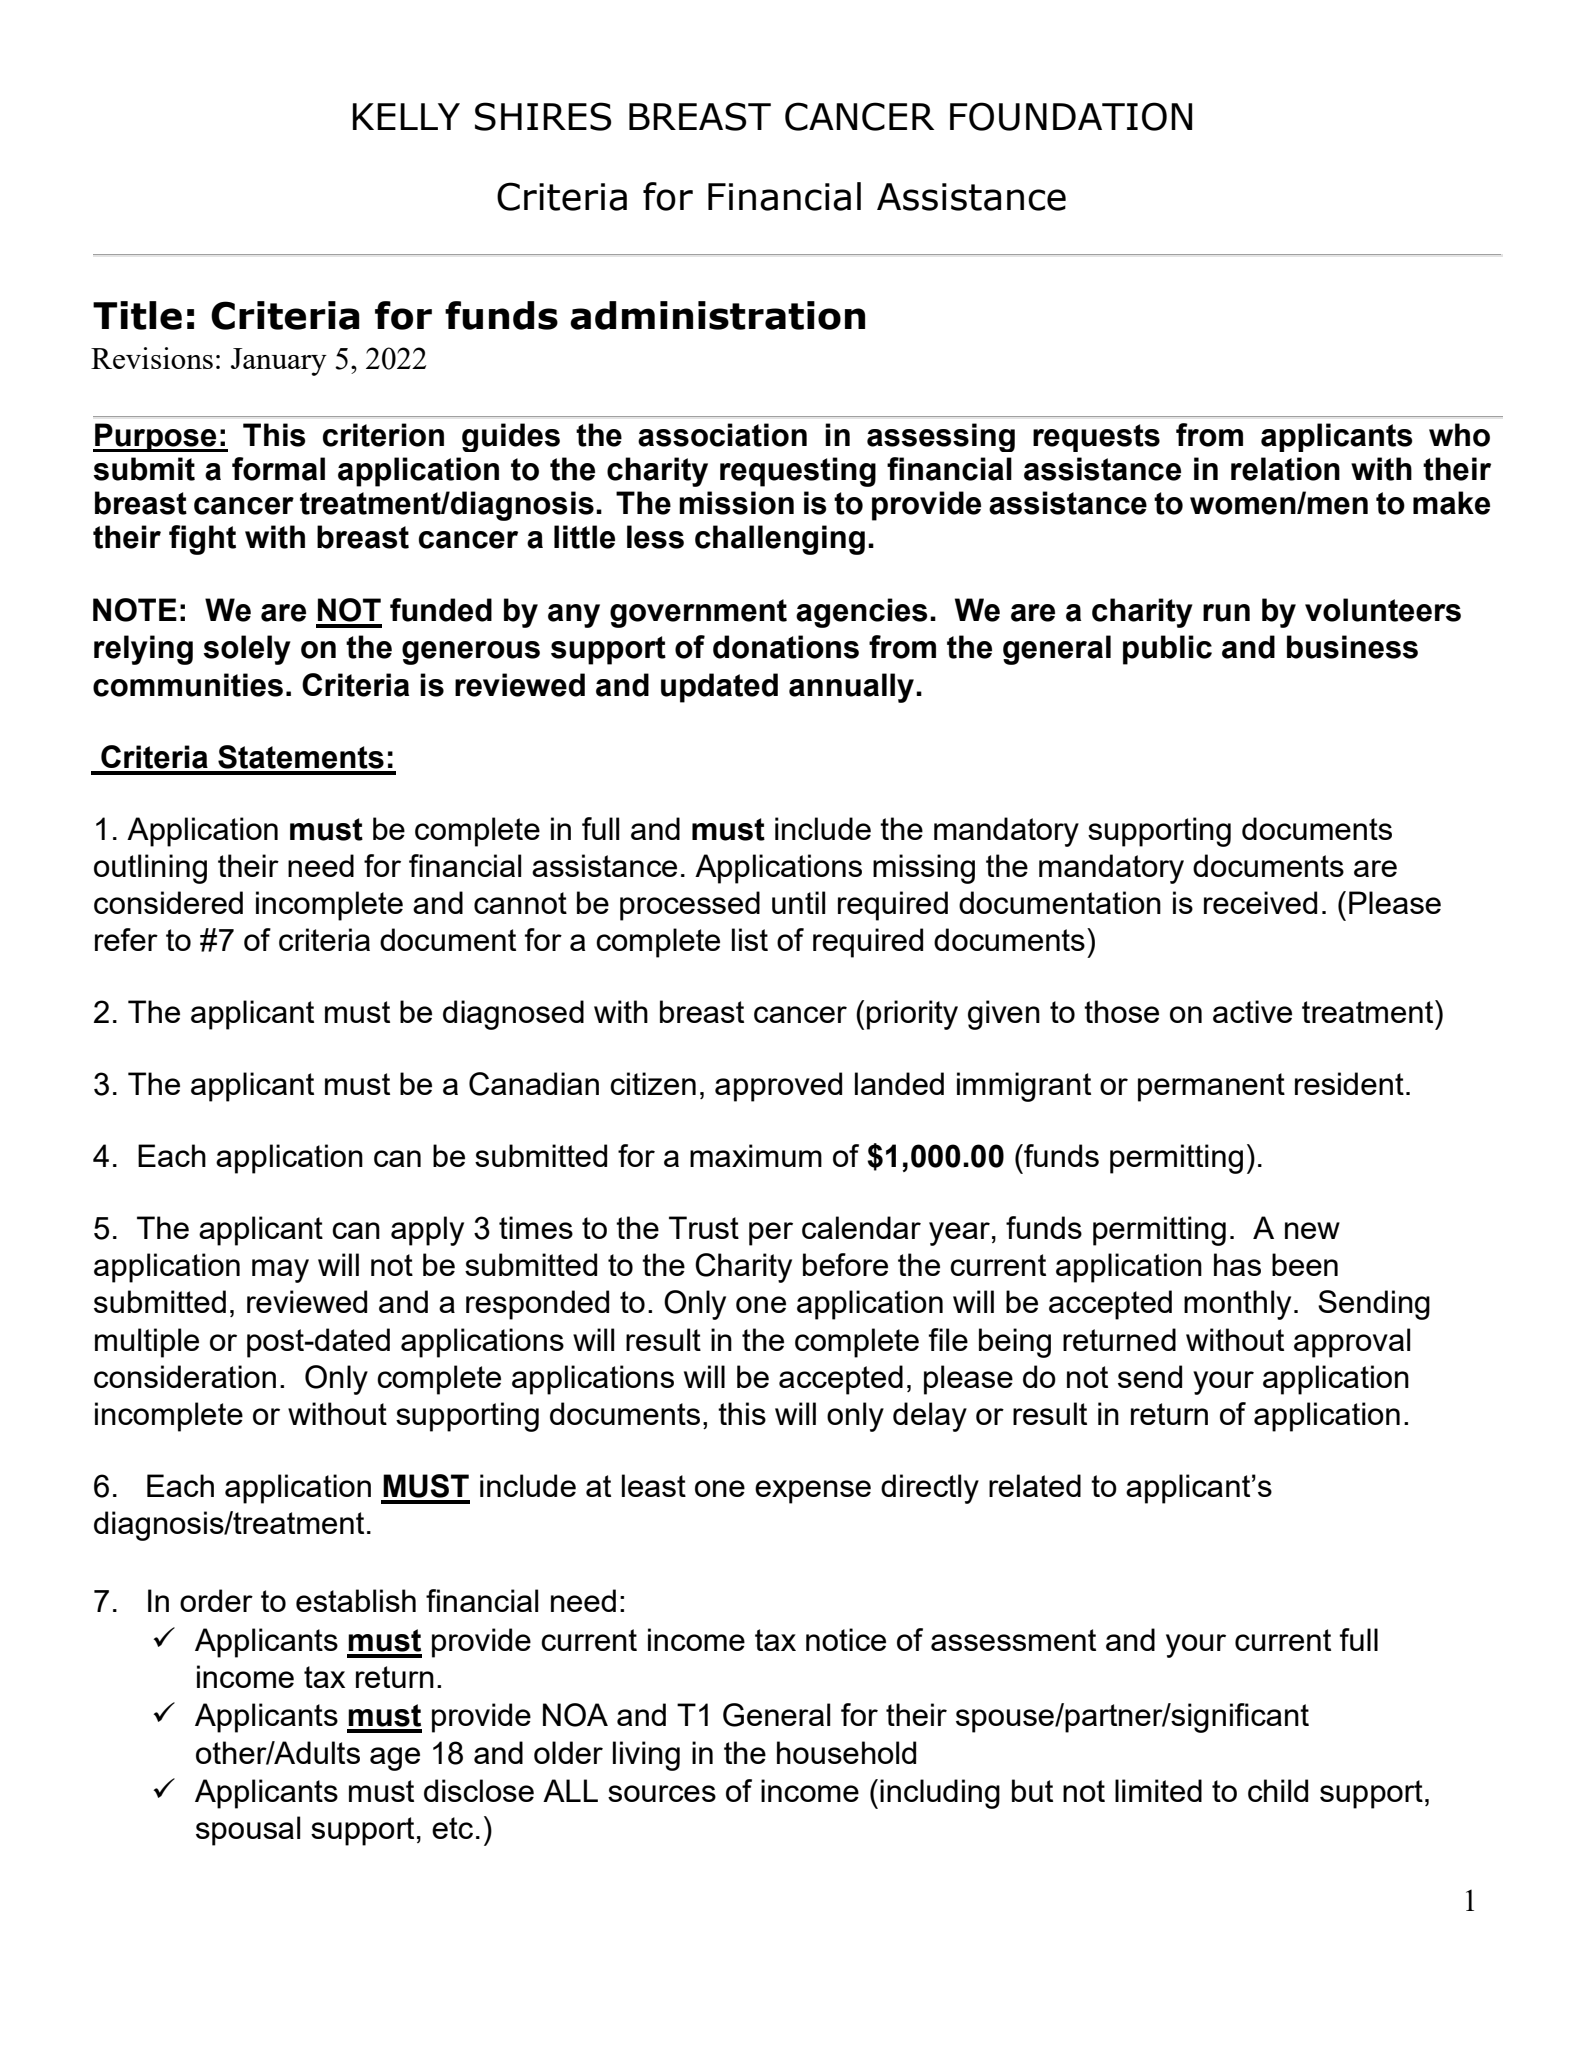  What do you see at coordinates (1352, 647) in the screenshot?
I see `business` at bounding box center [1352, 647].
